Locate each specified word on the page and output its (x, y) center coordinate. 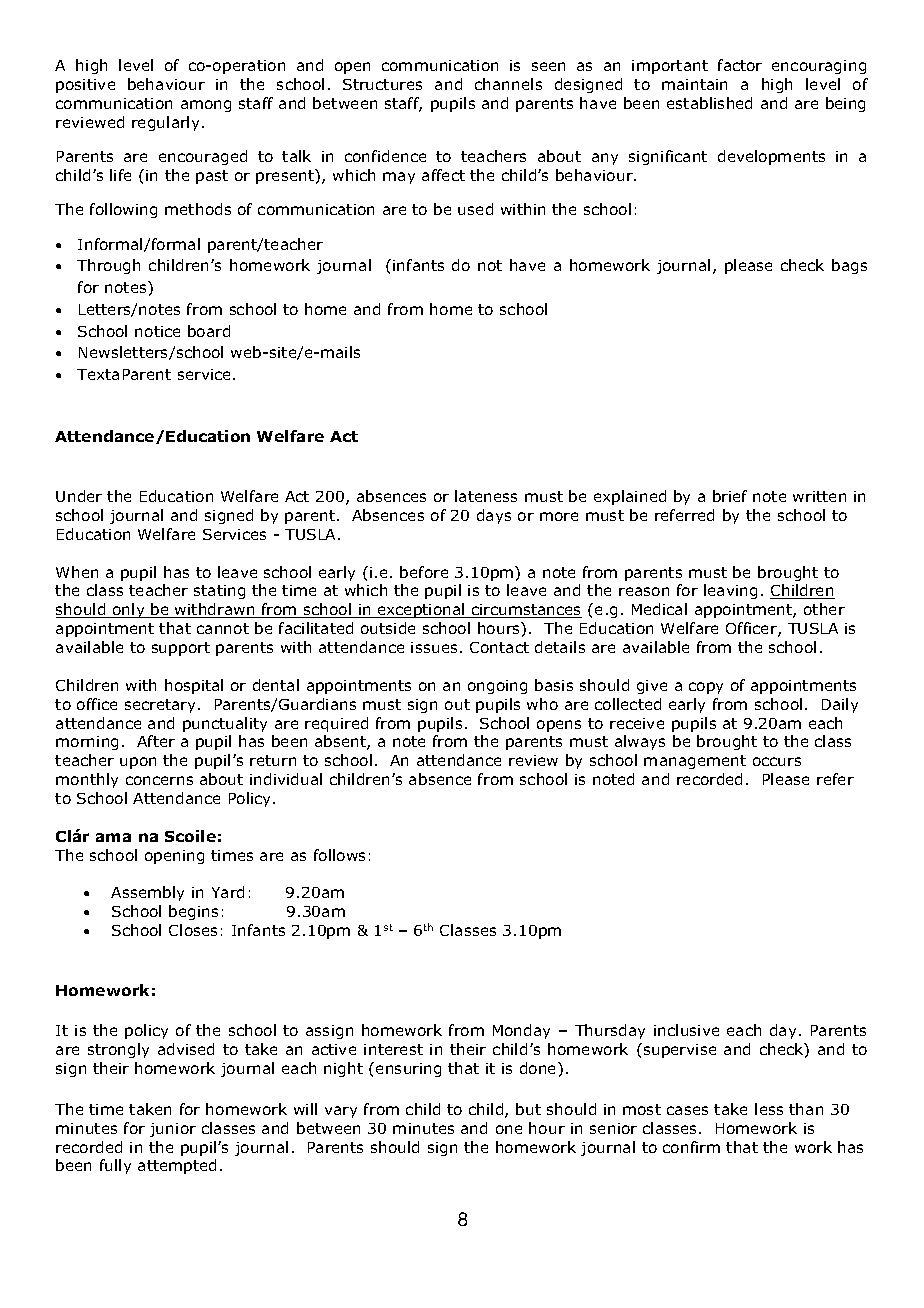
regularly (167, 123)
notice (157, 331)
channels (508, 84)
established (709, 103)
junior (173, 1130)
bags (849, 266)
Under (79, 496)
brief (730, 496)
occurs (777, 761)
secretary (162, 706)
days (494, 516)
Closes (193, 930)
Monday (521, 1031)
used (475, 209)
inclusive (686, 1030)
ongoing (497, 687)
